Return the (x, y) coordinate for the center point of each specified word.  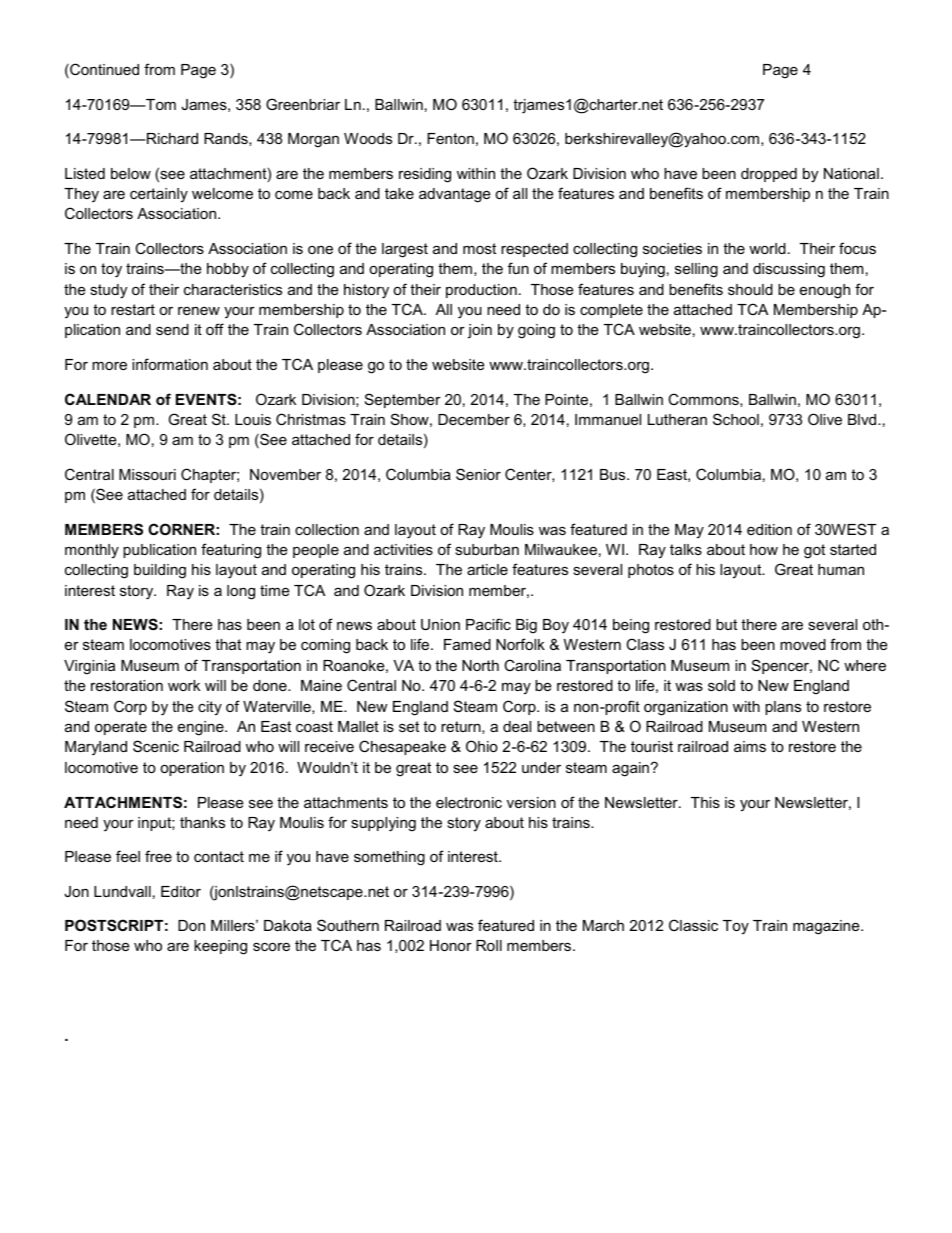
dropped (769, 175)
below (131, 173)
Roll (489, 945)
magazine (827, 927)
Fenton (450, 138)
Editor (181, 891)
